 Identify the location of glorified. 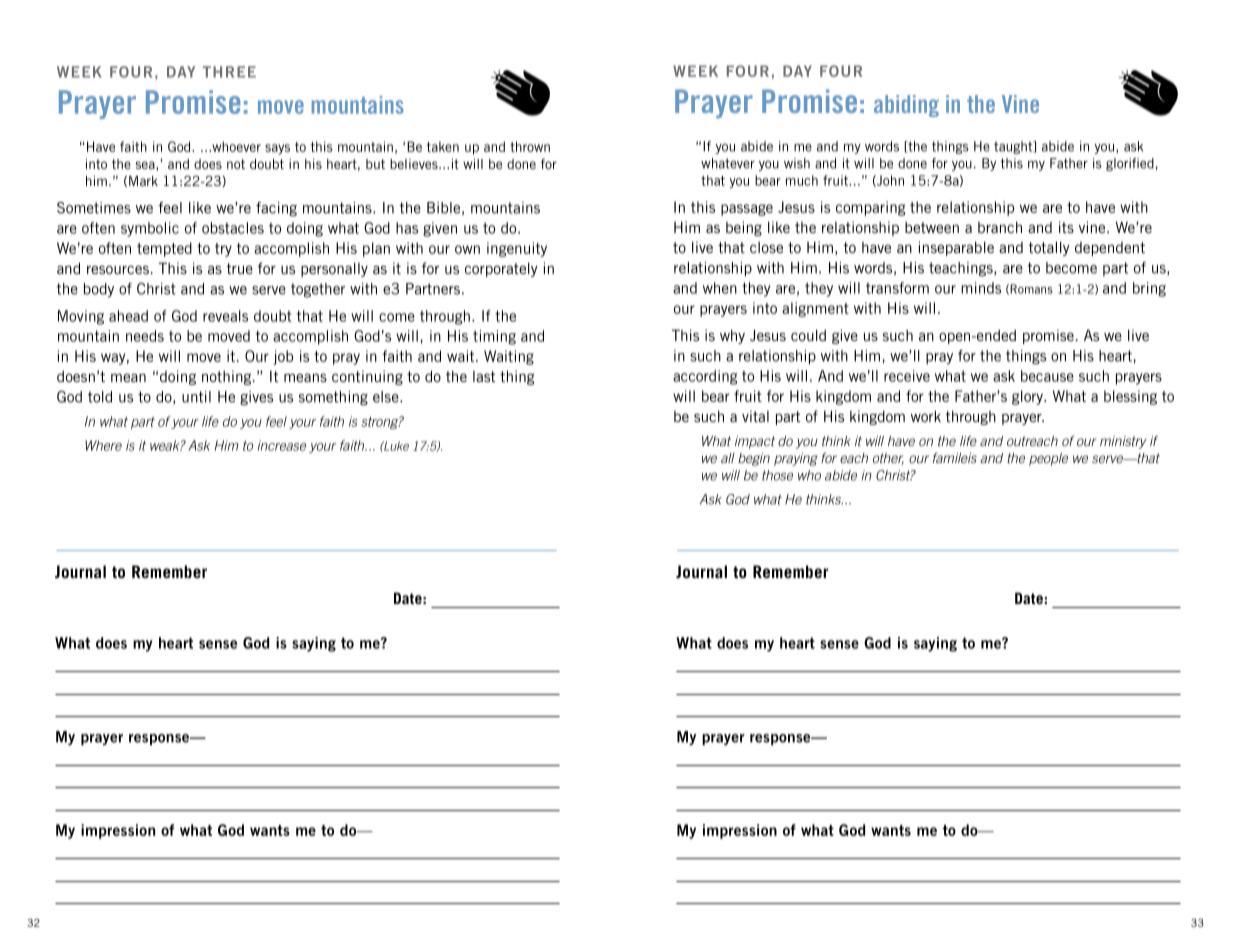
(1130, 164).
